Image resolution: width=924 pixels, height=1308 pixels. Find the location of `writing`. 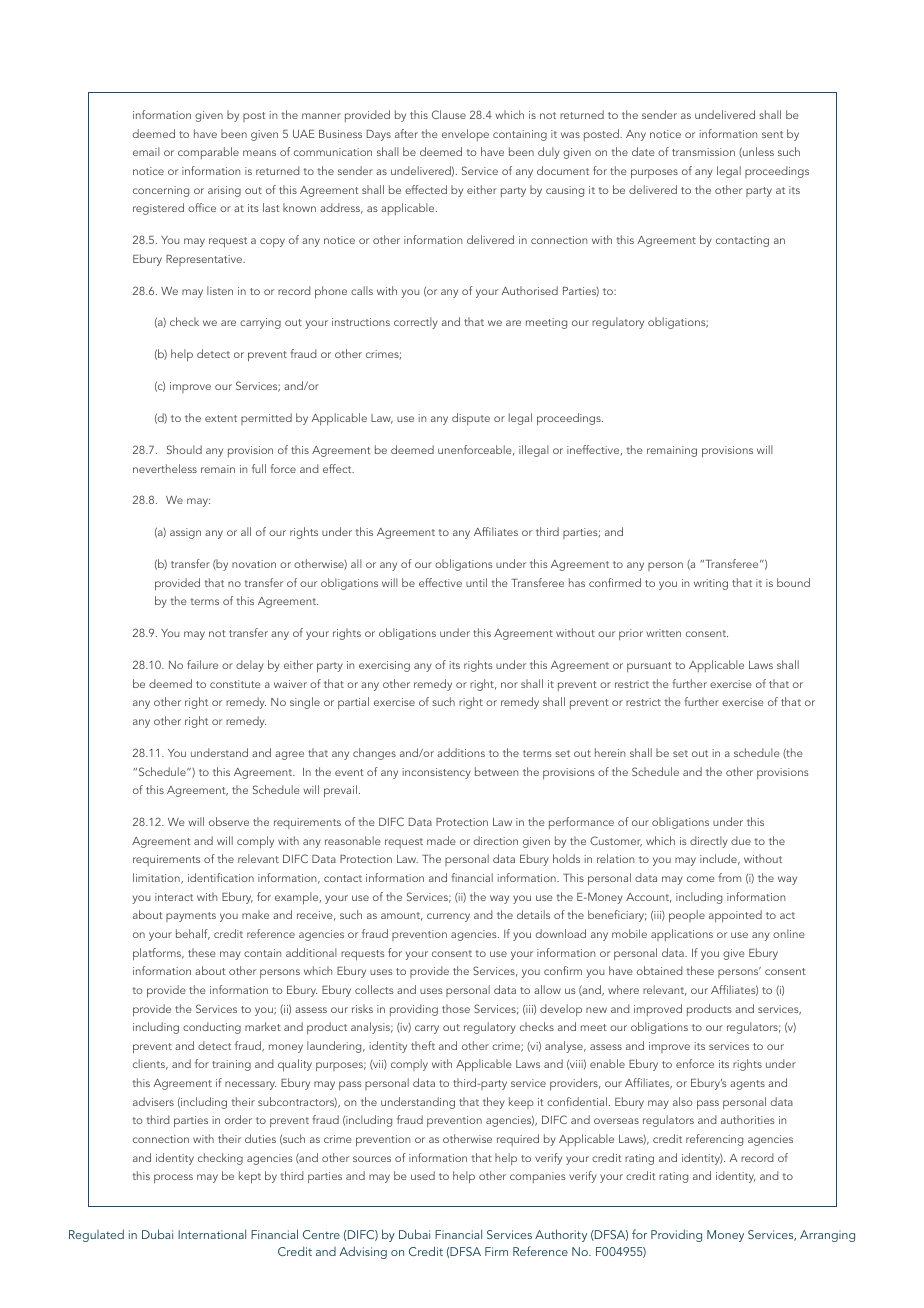

writing is located at coordinates (711, 584).
